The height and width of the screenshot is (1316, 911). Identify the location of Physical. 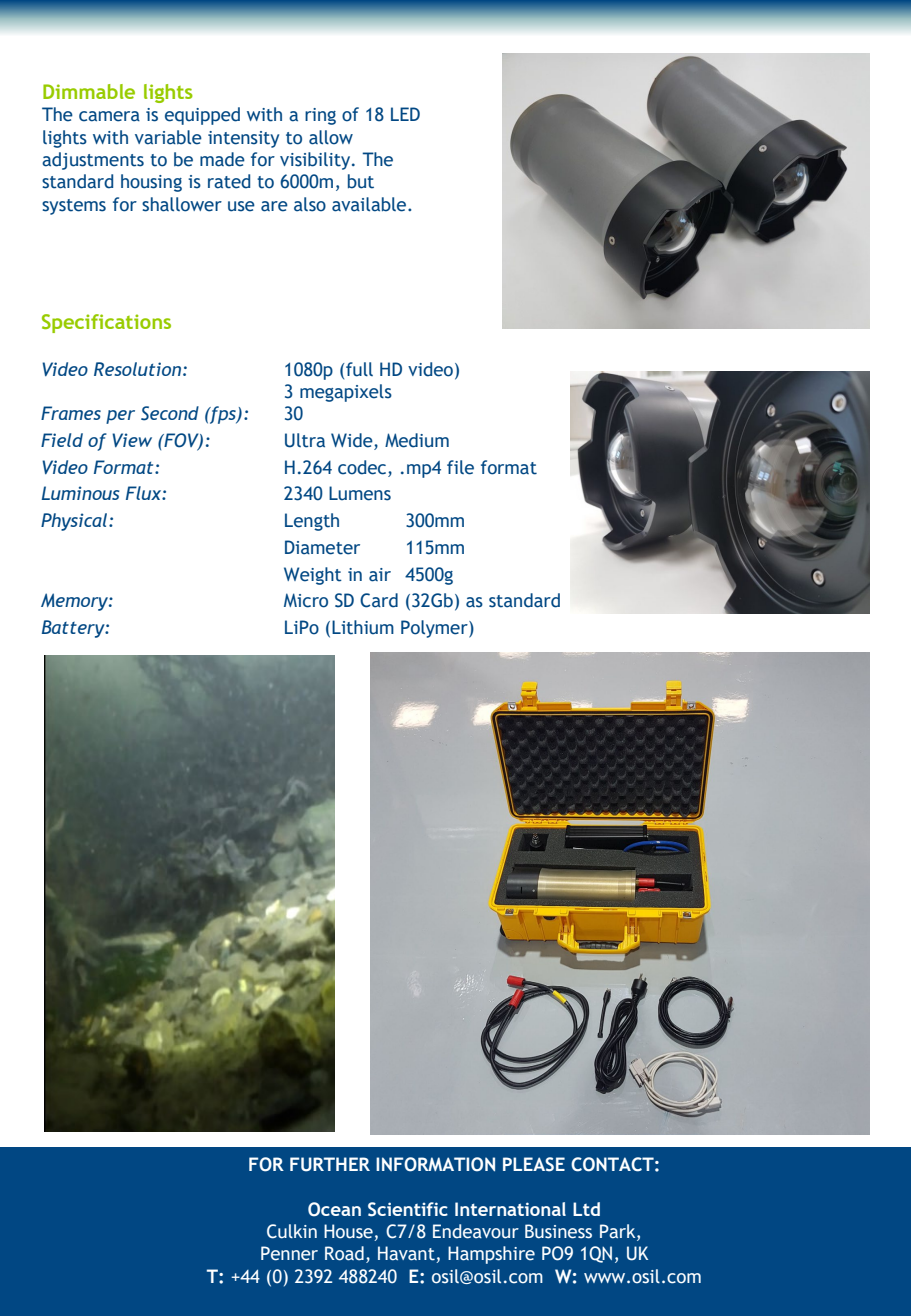
(75, 522).
